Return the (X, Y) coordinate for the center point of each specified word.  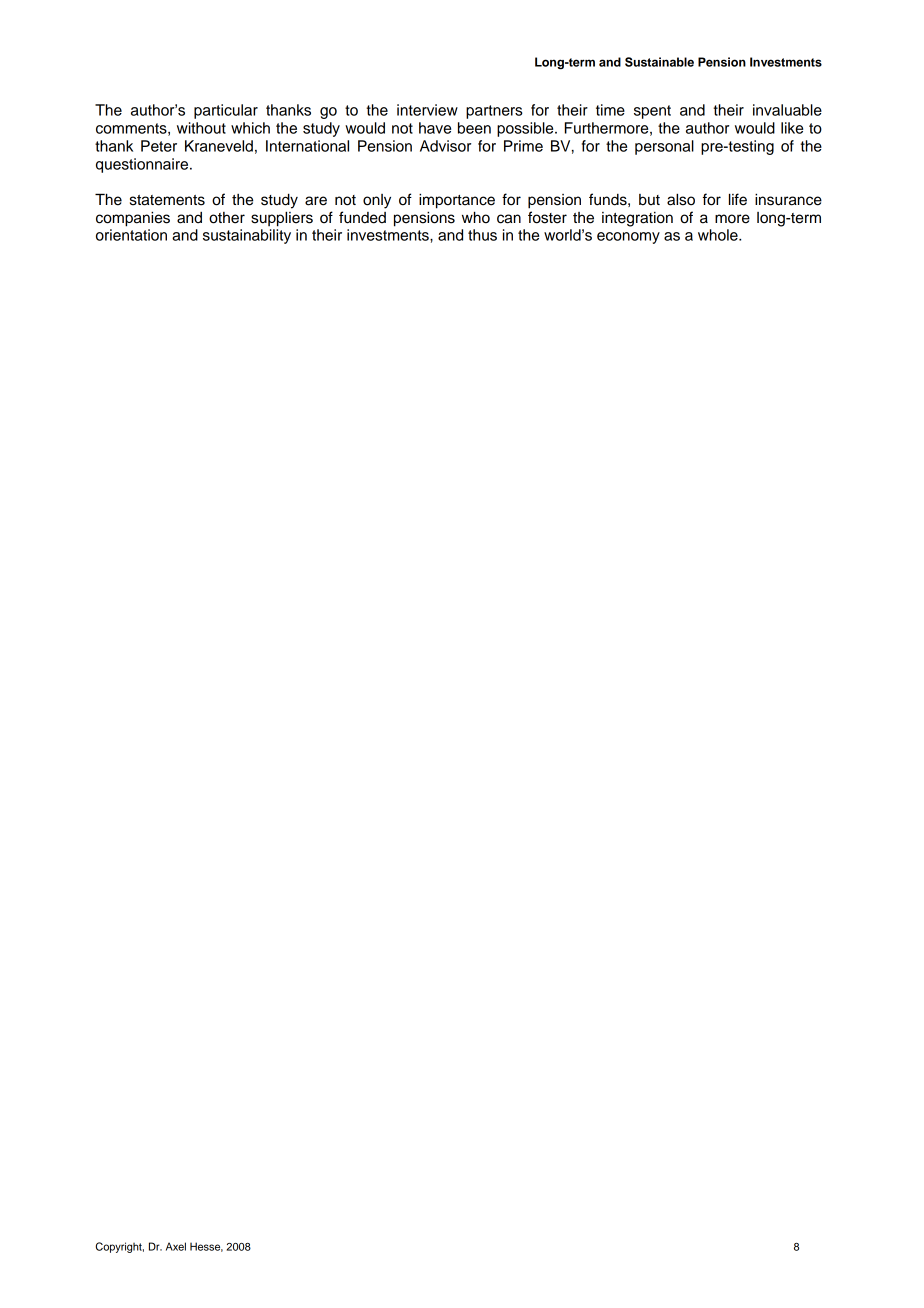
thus (482, 235)
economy (628, 238)
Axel (176, 1246)
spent (652, 112)
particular (226, 111)
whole (719, 235)
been (474, 128)
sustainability (247, 236)
